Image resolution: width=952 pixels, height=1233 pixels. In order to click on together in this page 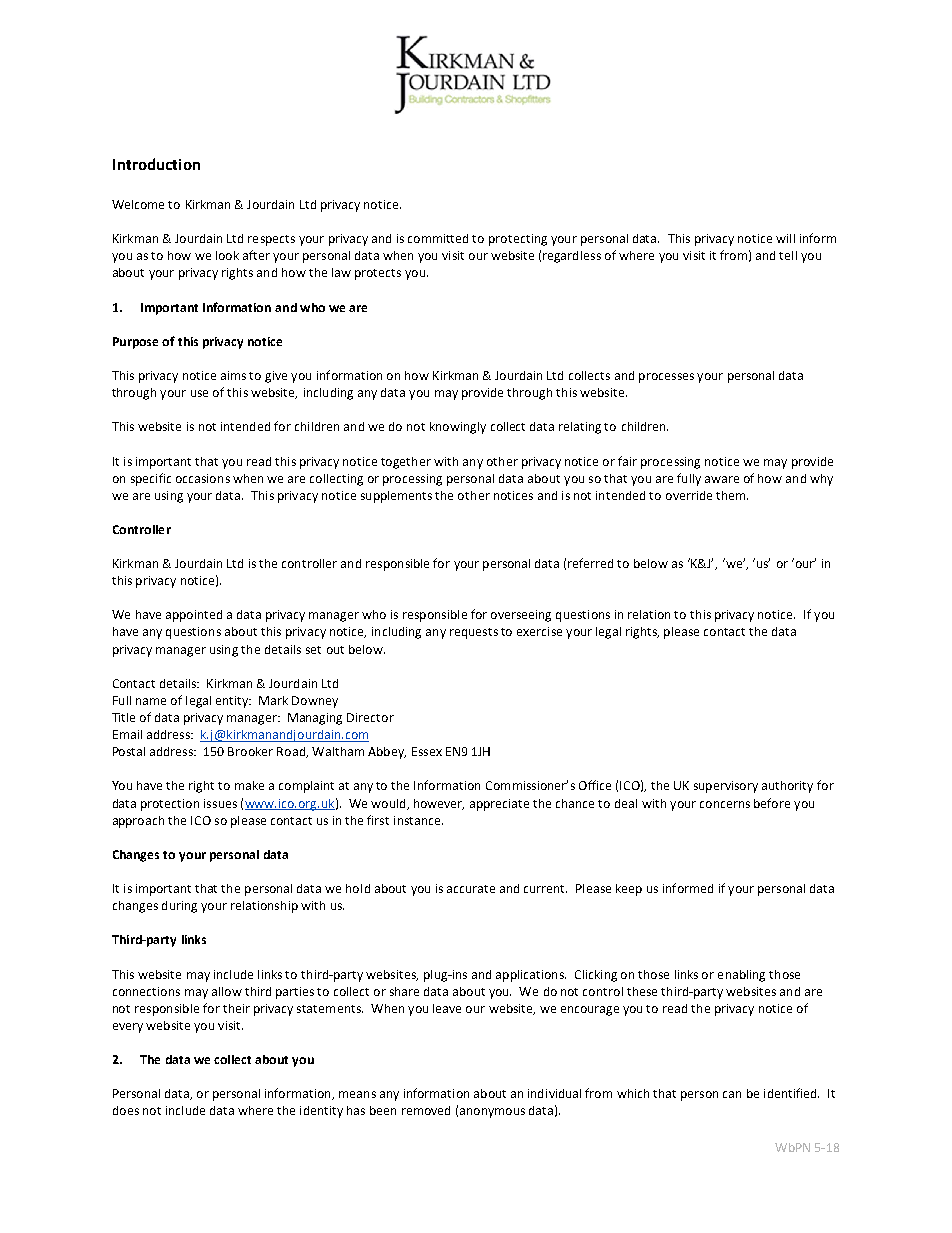, I will do `click(406, 463)`.
